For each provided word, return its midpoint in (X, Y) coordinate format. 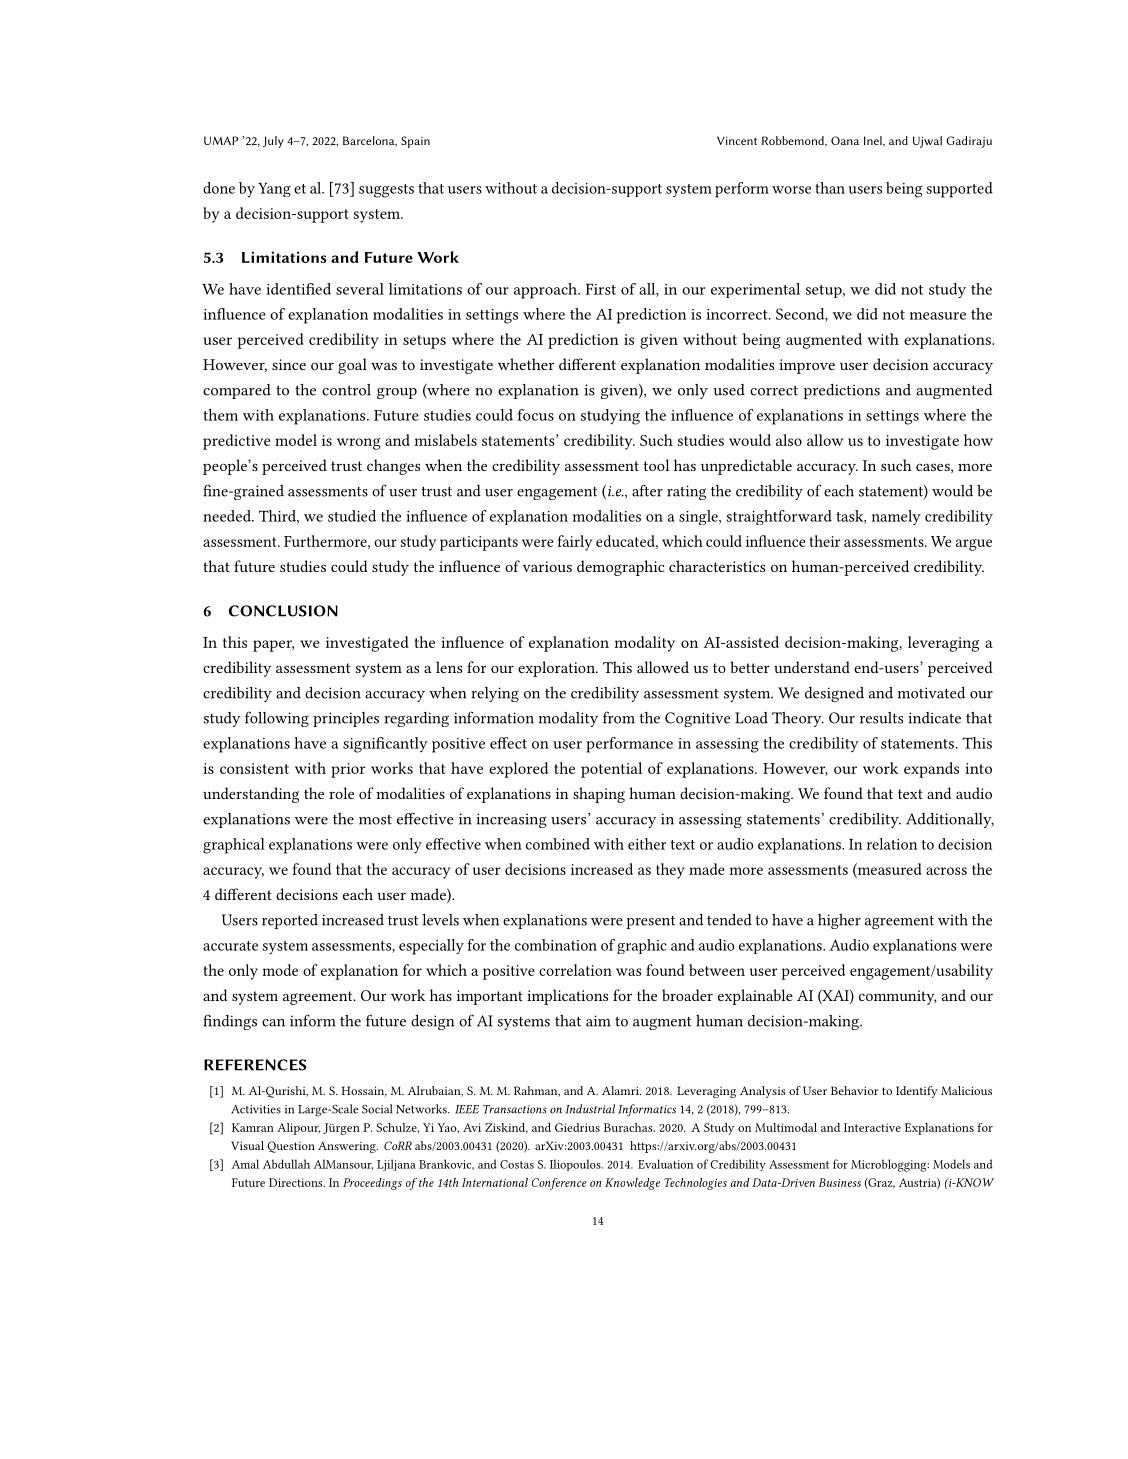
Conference (559, 1184)
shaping (599, 795)
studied (352, 516)
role (341, 793)
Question (291, 1147)
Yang (274, 190)
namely (896, 517)
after (647, 490)
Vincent (737, 140)
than (830, 188)
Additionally (950, 820)
